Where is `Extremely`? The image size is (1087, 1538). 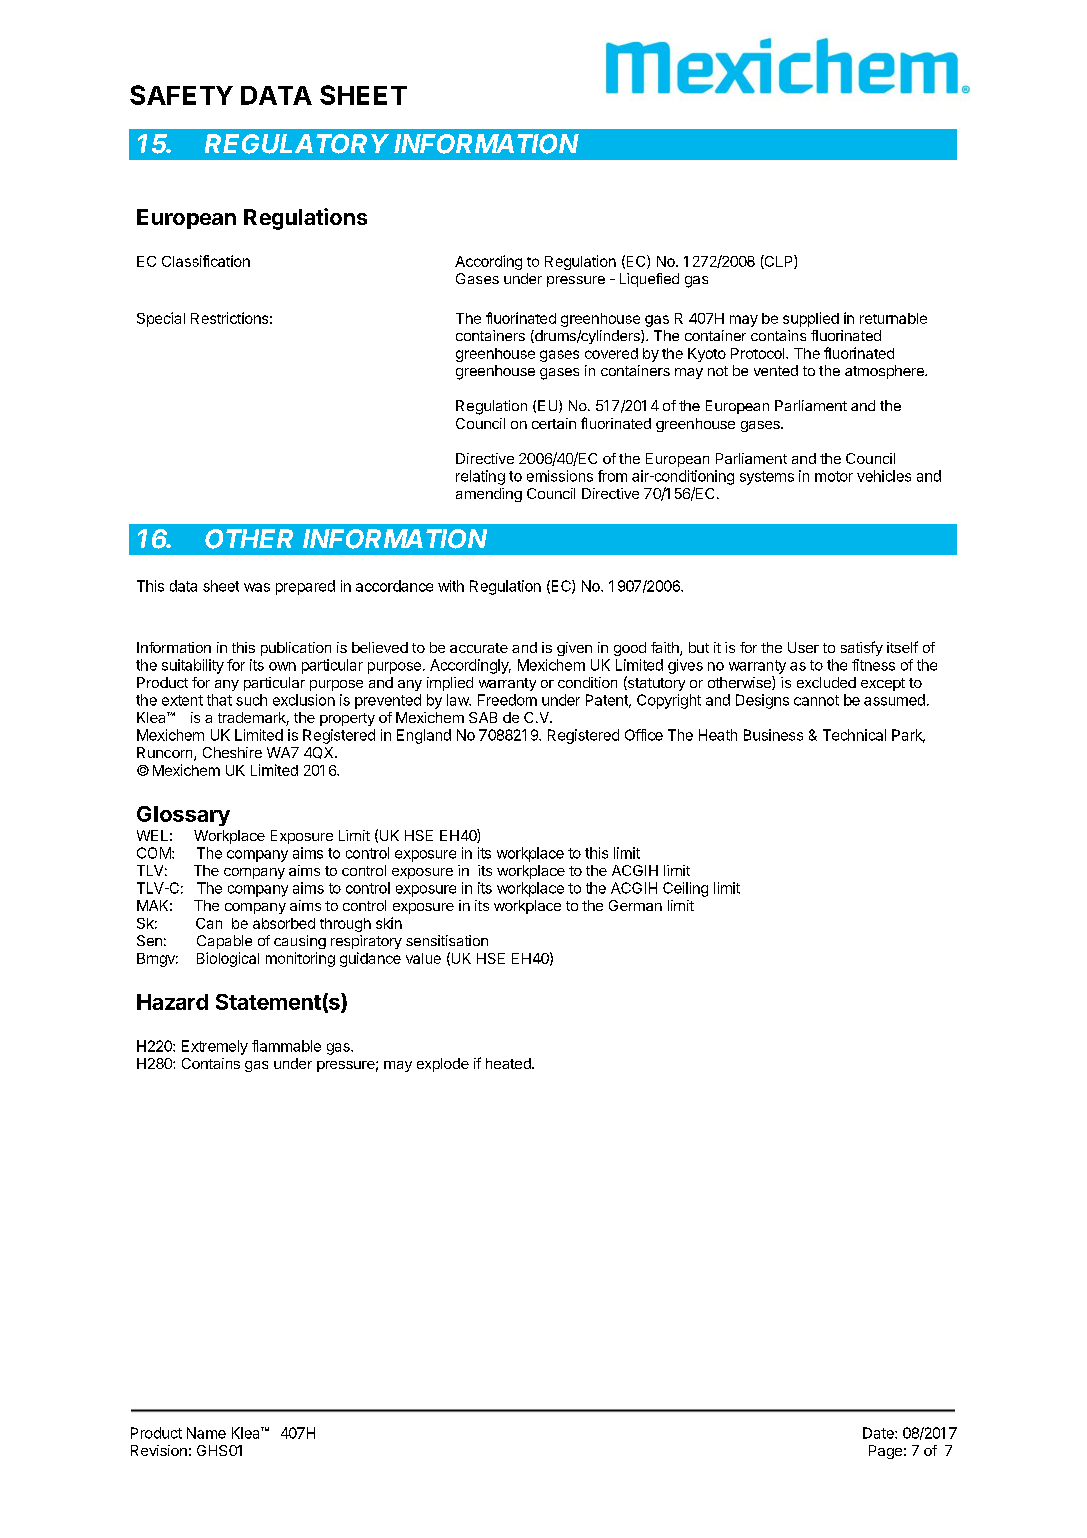
Extremely is located at coordinates (215, 1047).
